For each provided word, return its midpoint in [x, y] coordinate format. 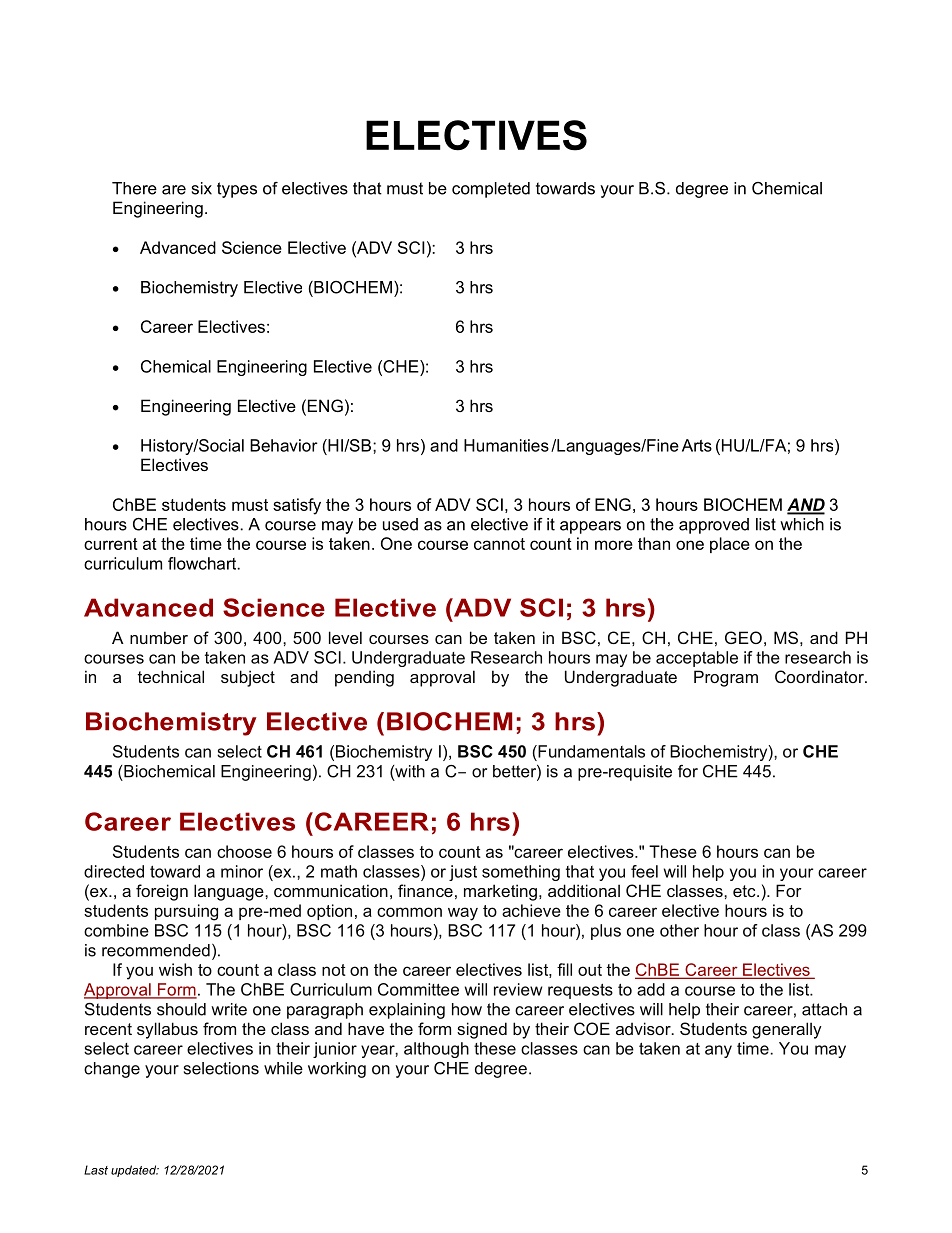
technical [171, 676]
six [202, 188]
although [436, 1050]
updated [135, 1171]
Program [726, 678]
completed [491, 190]
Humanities [506, 445]
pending [364, 678]
